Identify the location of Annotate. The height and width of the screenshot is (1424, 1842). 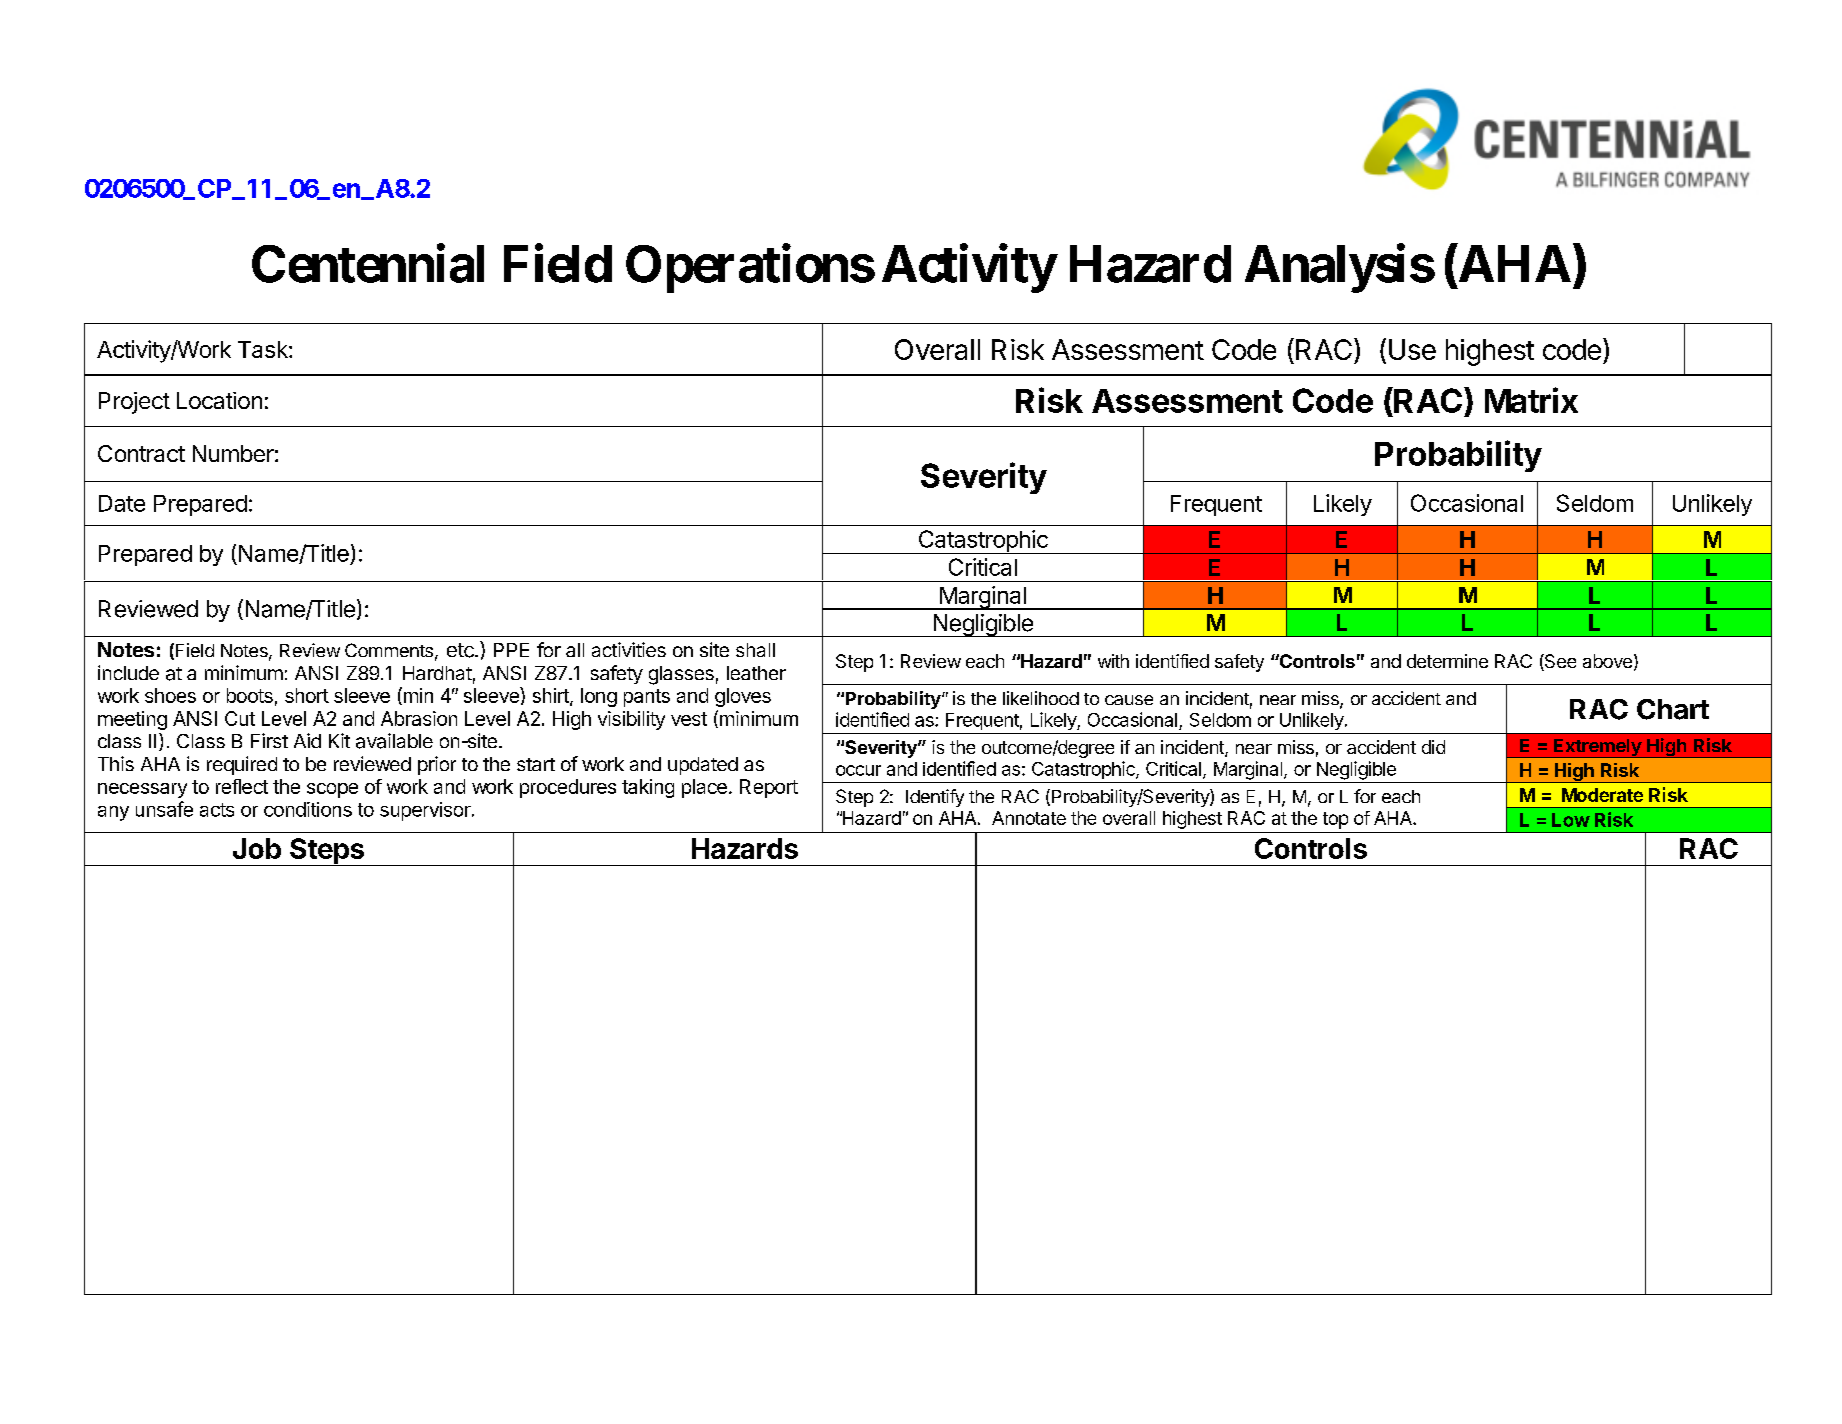
(1029, 818).
